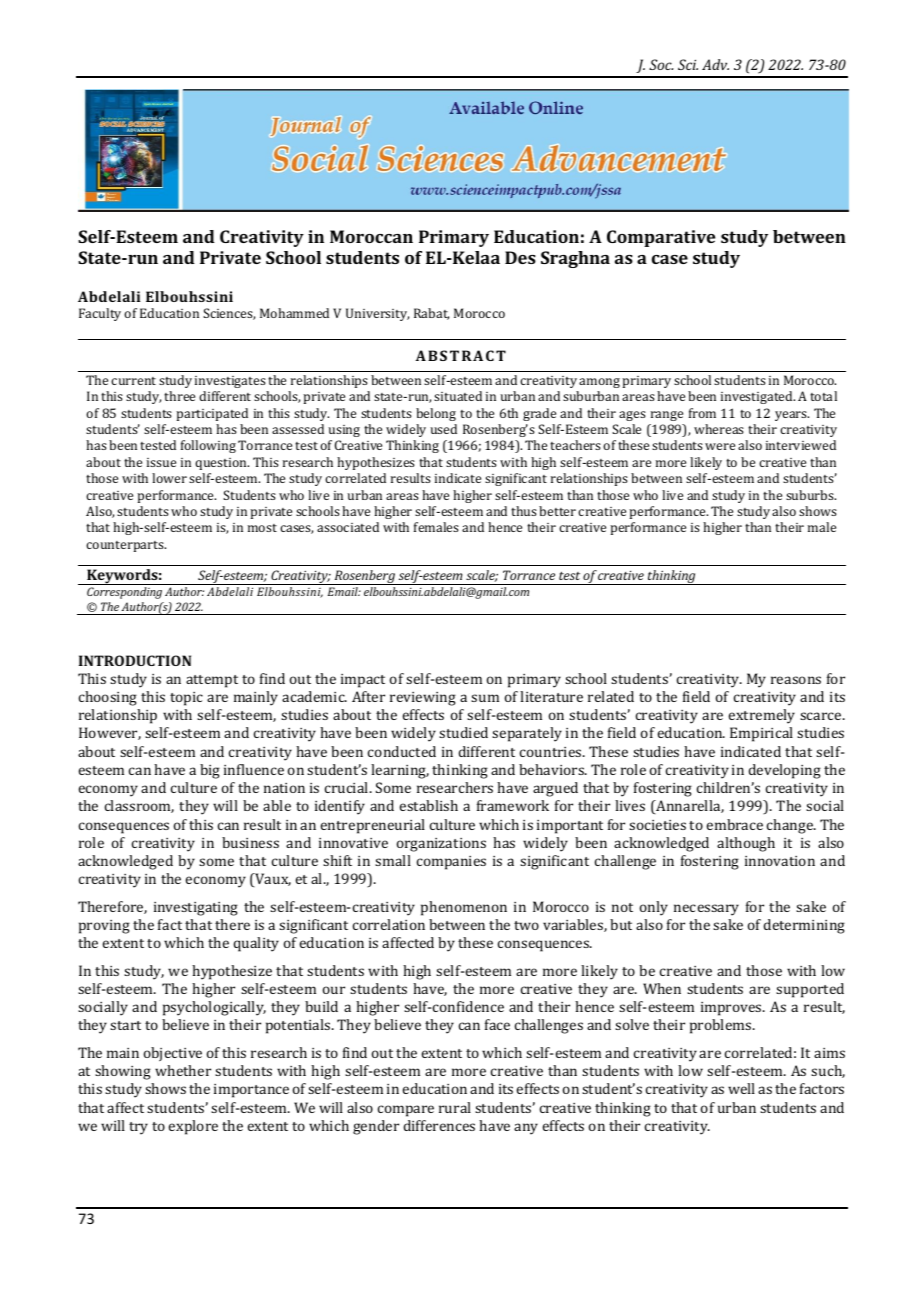 The height and width of the page is (1307, 924). Describe the element at coordinates (719, 429) in the page. I see `whereas` at that location.
